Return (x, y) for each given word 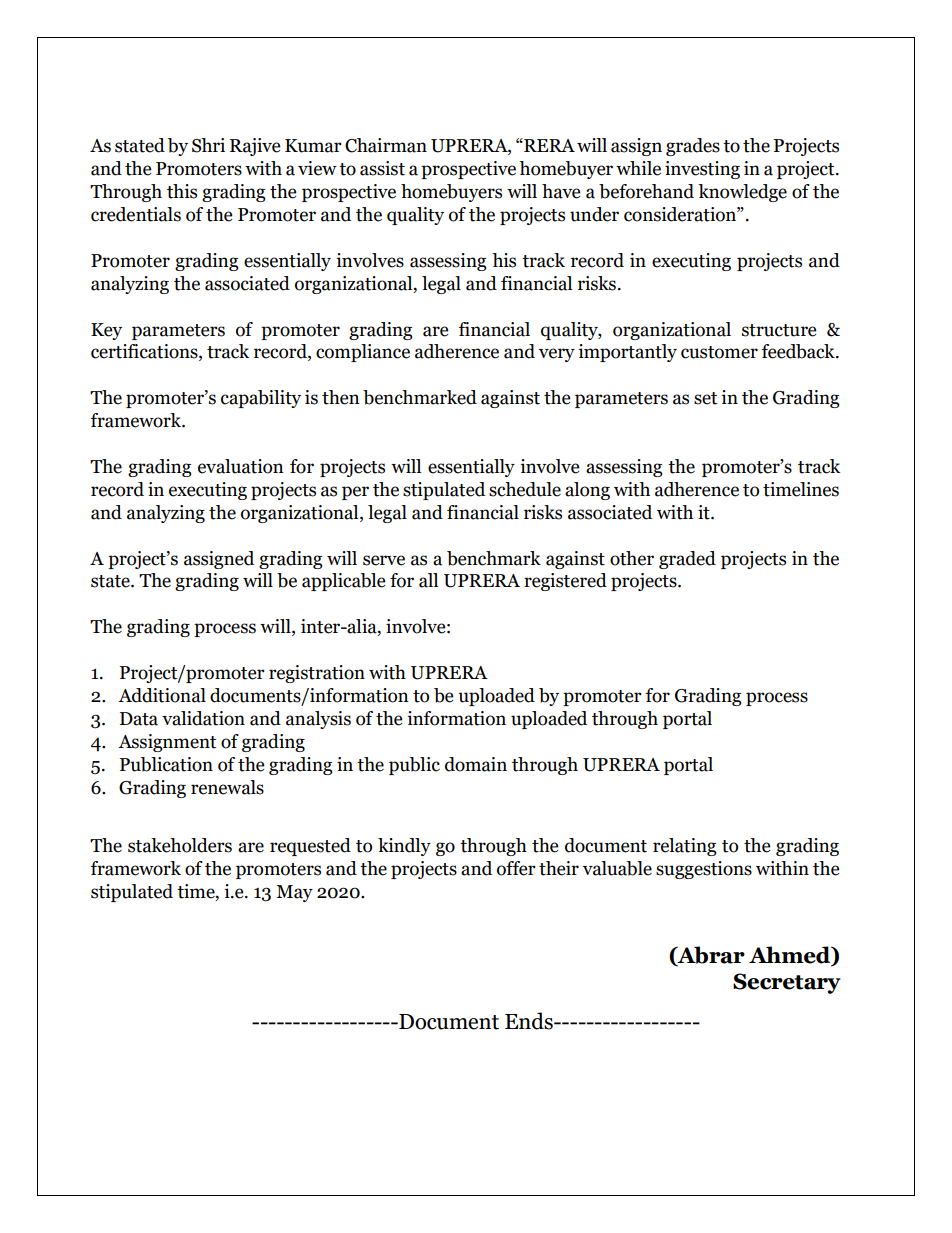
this (182, 191)
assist (382, 168)
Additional (162, 695)
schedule (525, 489)
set (705, 398)
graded (687, 560)
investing (702, 170)
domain (476, 764)
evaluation (241, 466)
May (294, 893)
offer (516, 868)
